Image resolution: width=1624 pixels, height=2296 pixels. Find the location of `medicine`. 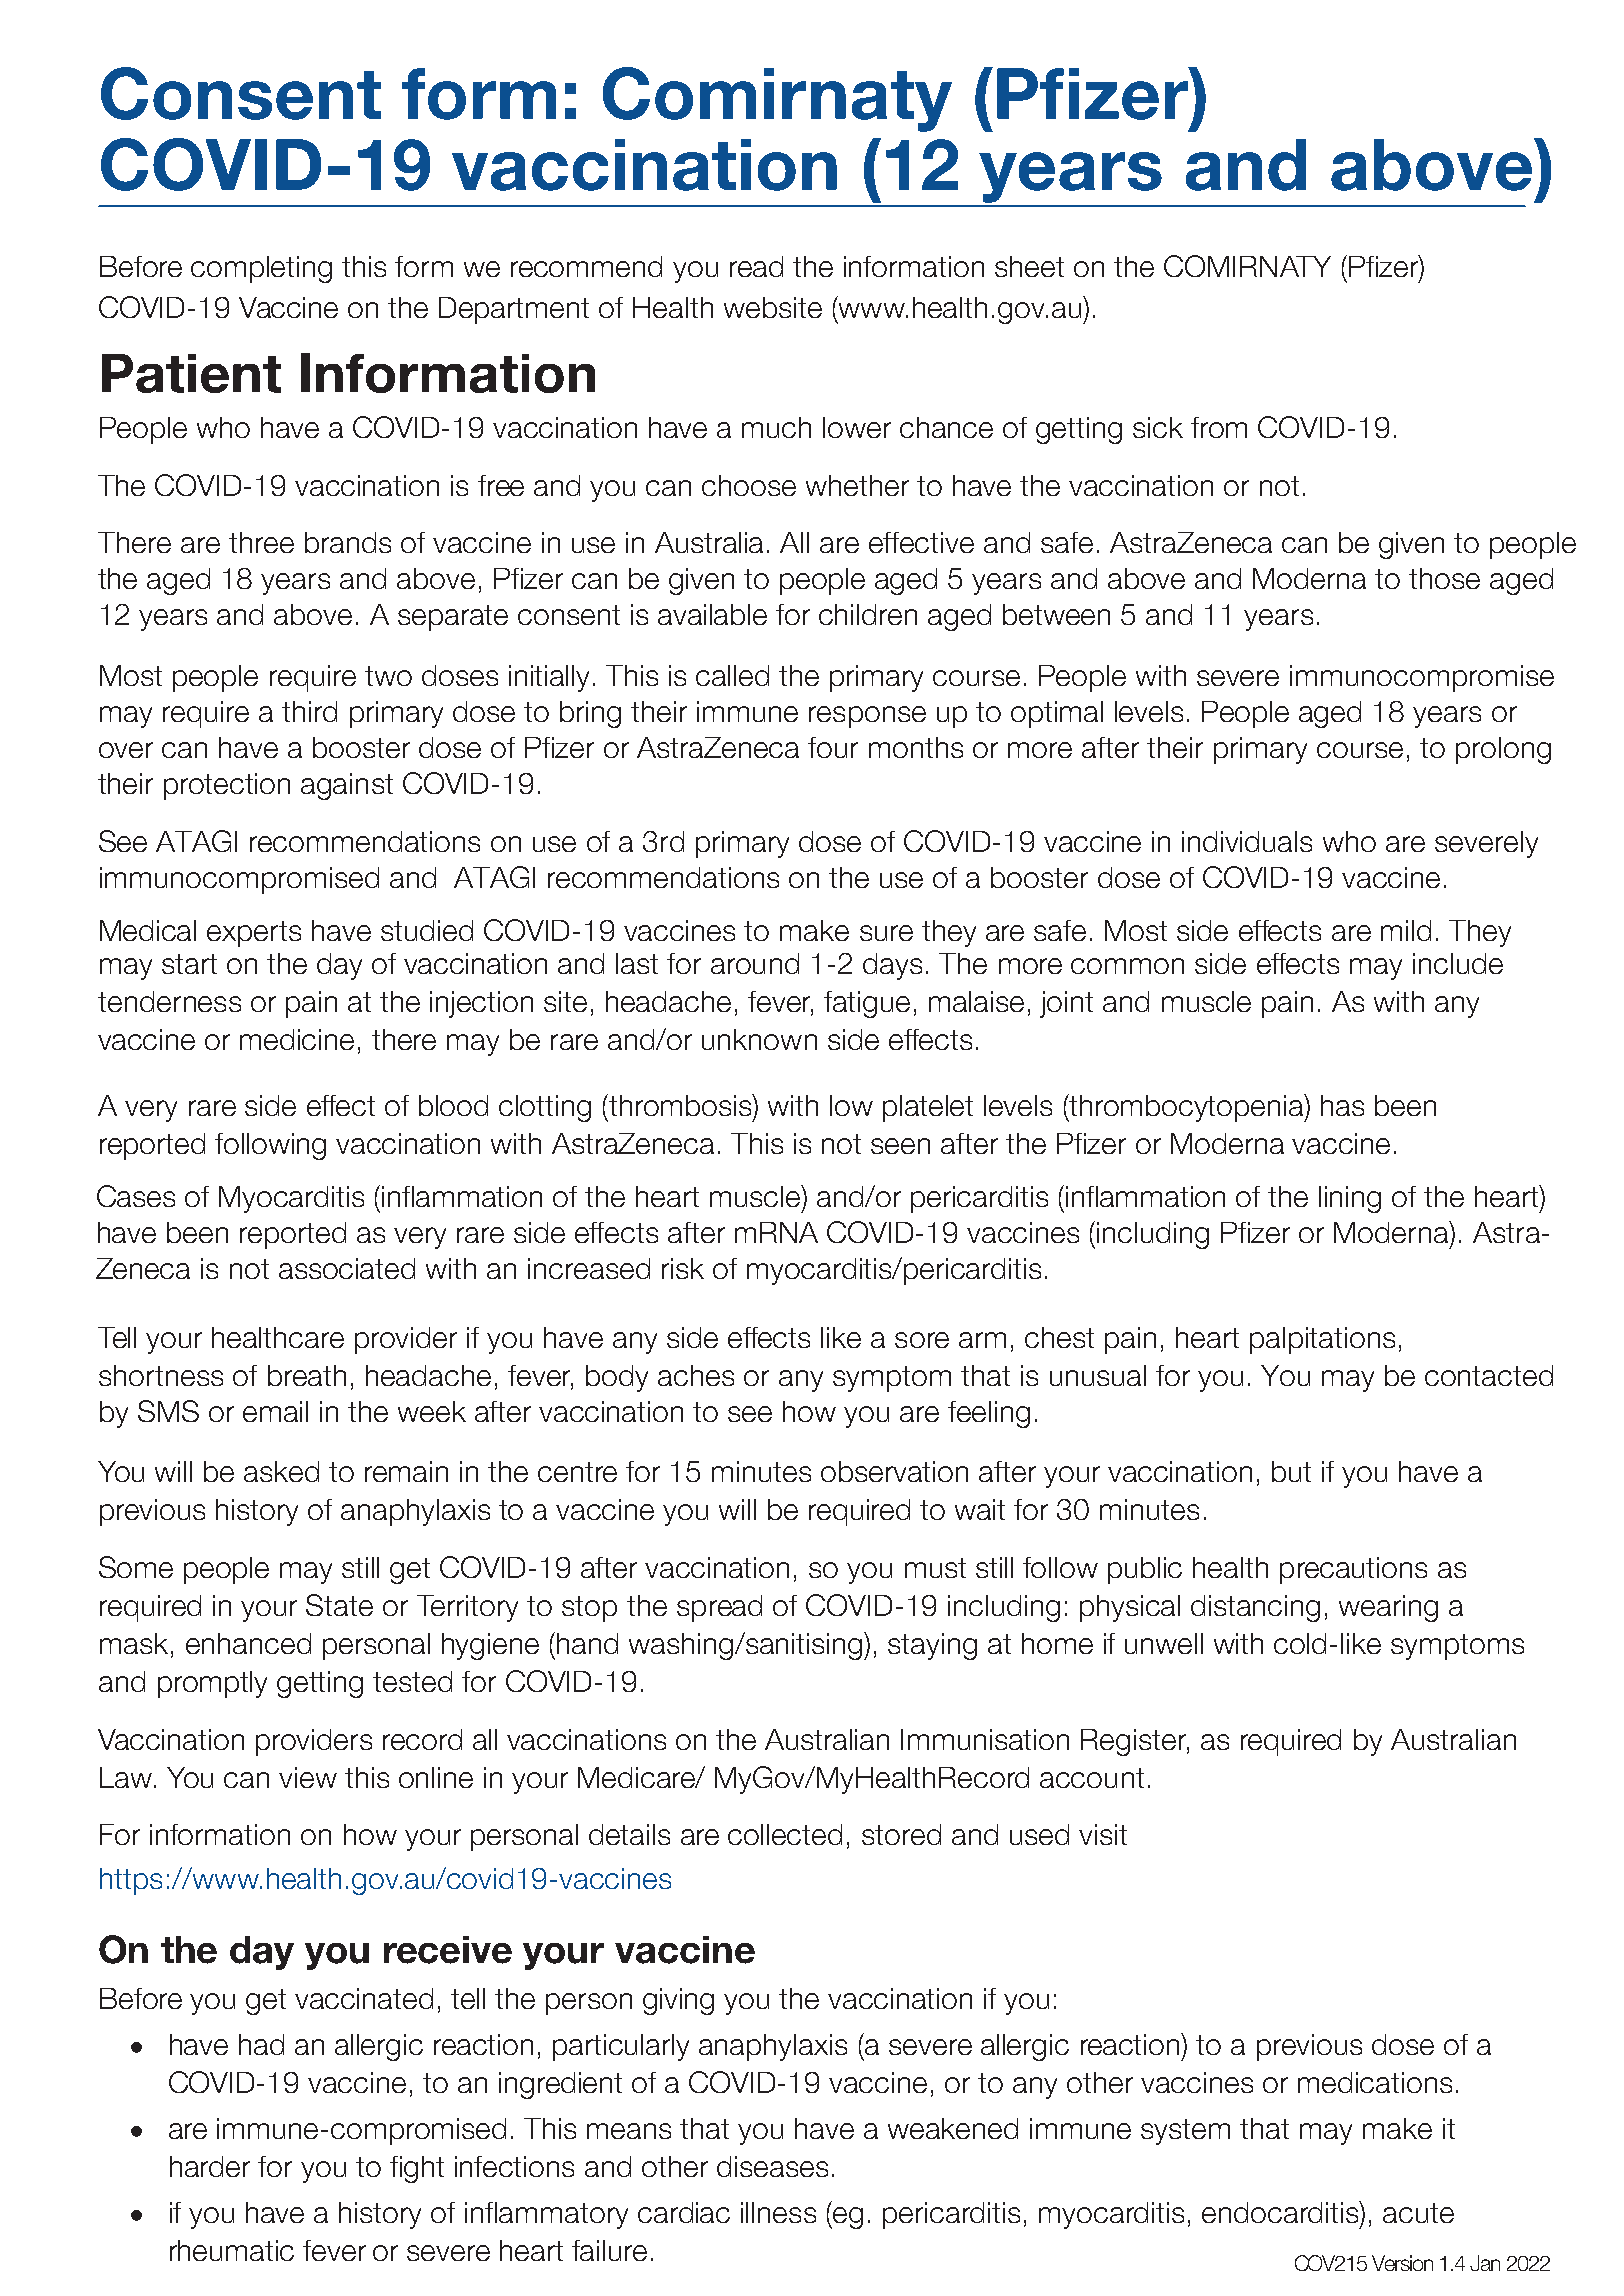

medicine is located at coordinates (297, 1039).
